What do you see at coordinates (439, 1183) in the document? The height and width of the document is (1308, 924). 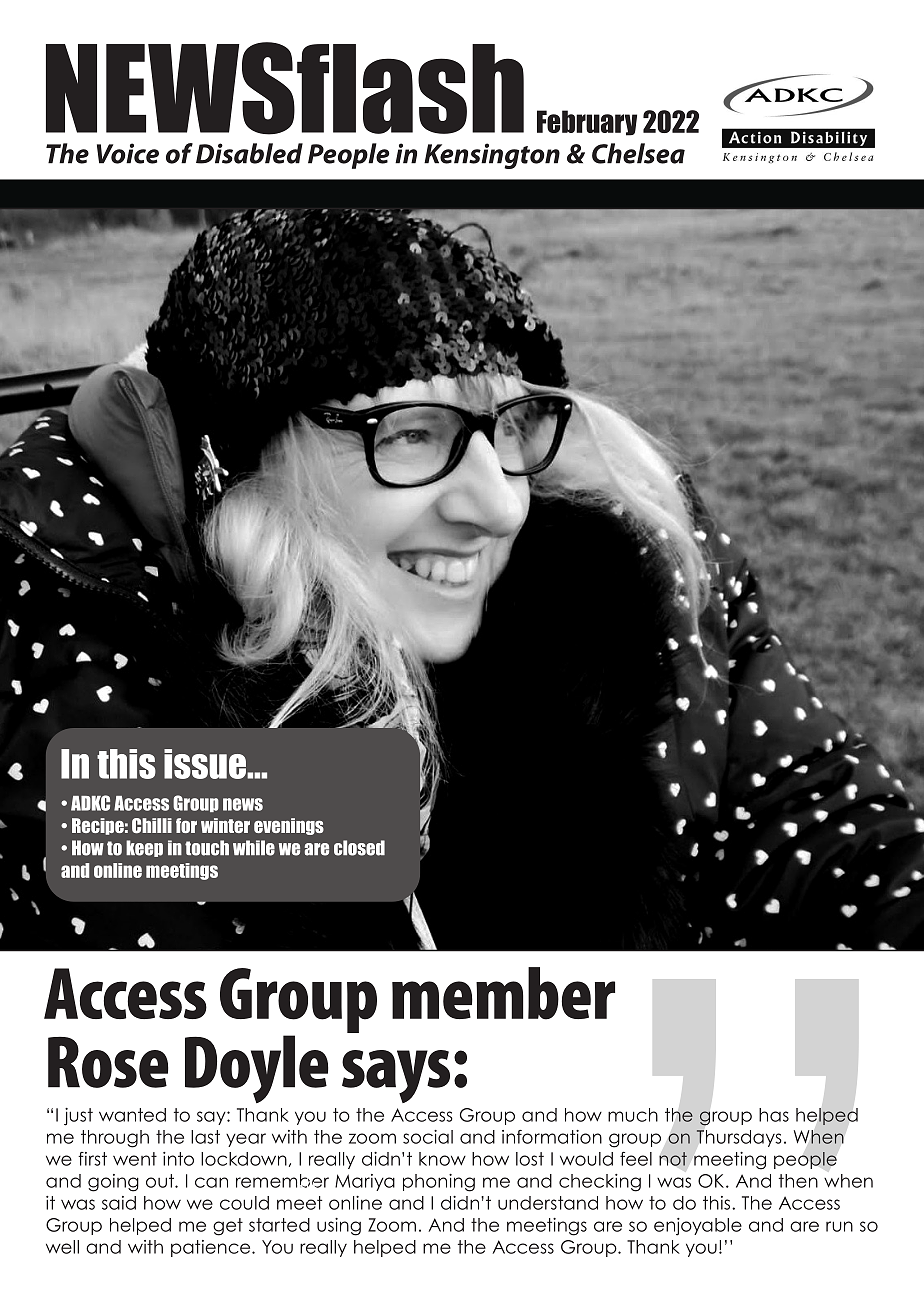 I see `phoning` at bounding box center [439, 1183].
